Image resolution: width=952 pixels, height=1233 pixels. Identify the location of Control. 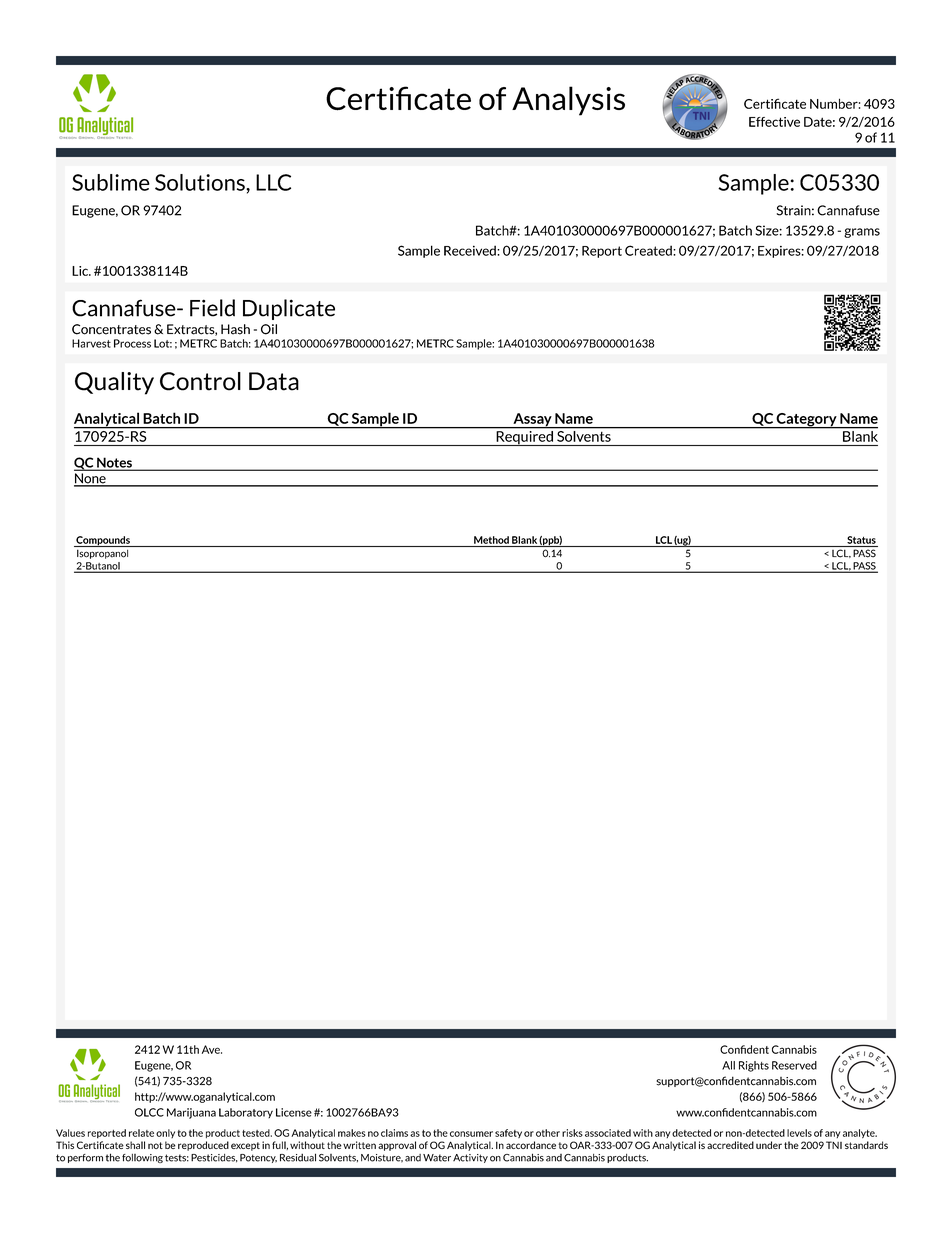
(200, 381).
